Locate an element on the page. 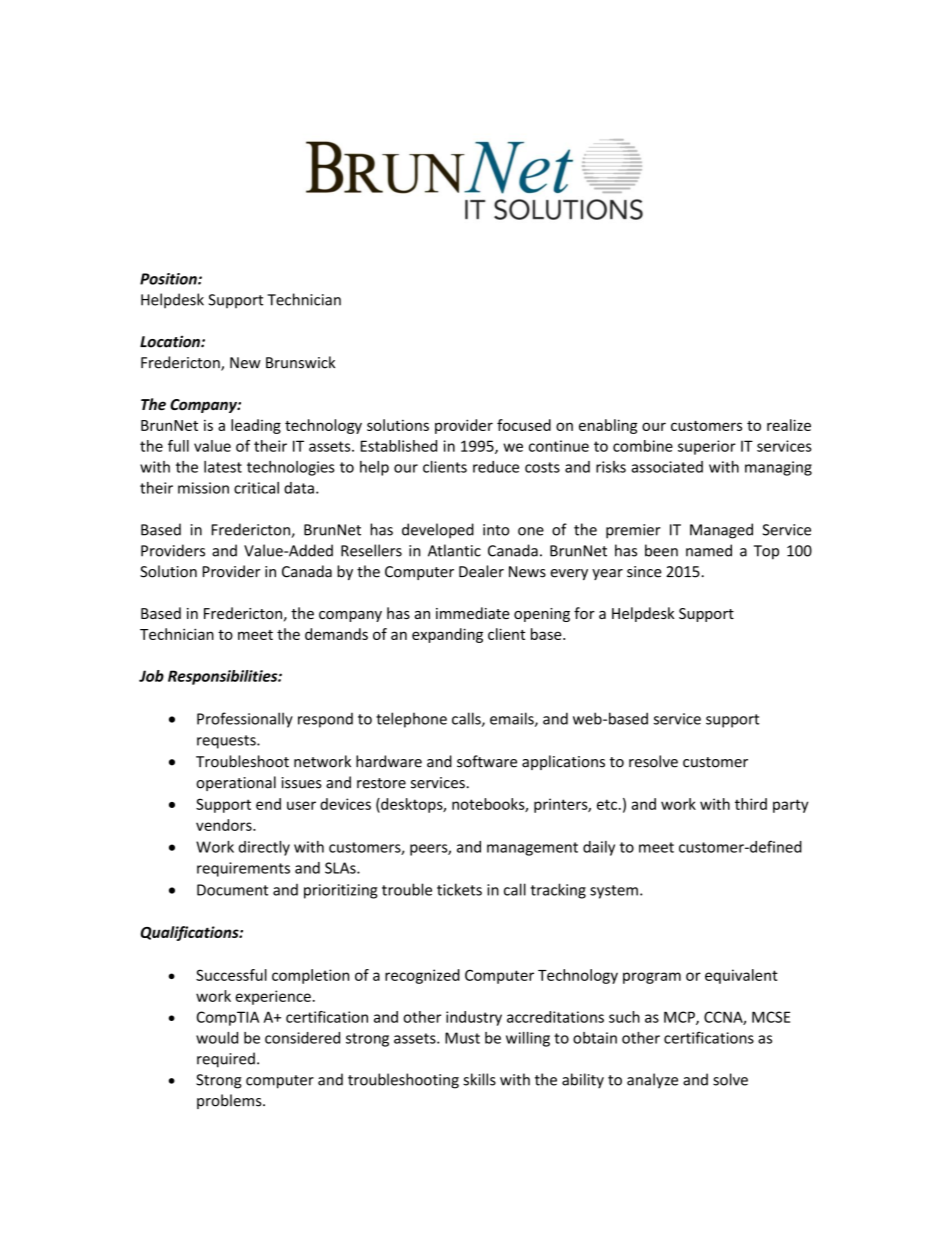 The width and height of the document is (952, 1233). Location is located at coordinates (171, 341).
